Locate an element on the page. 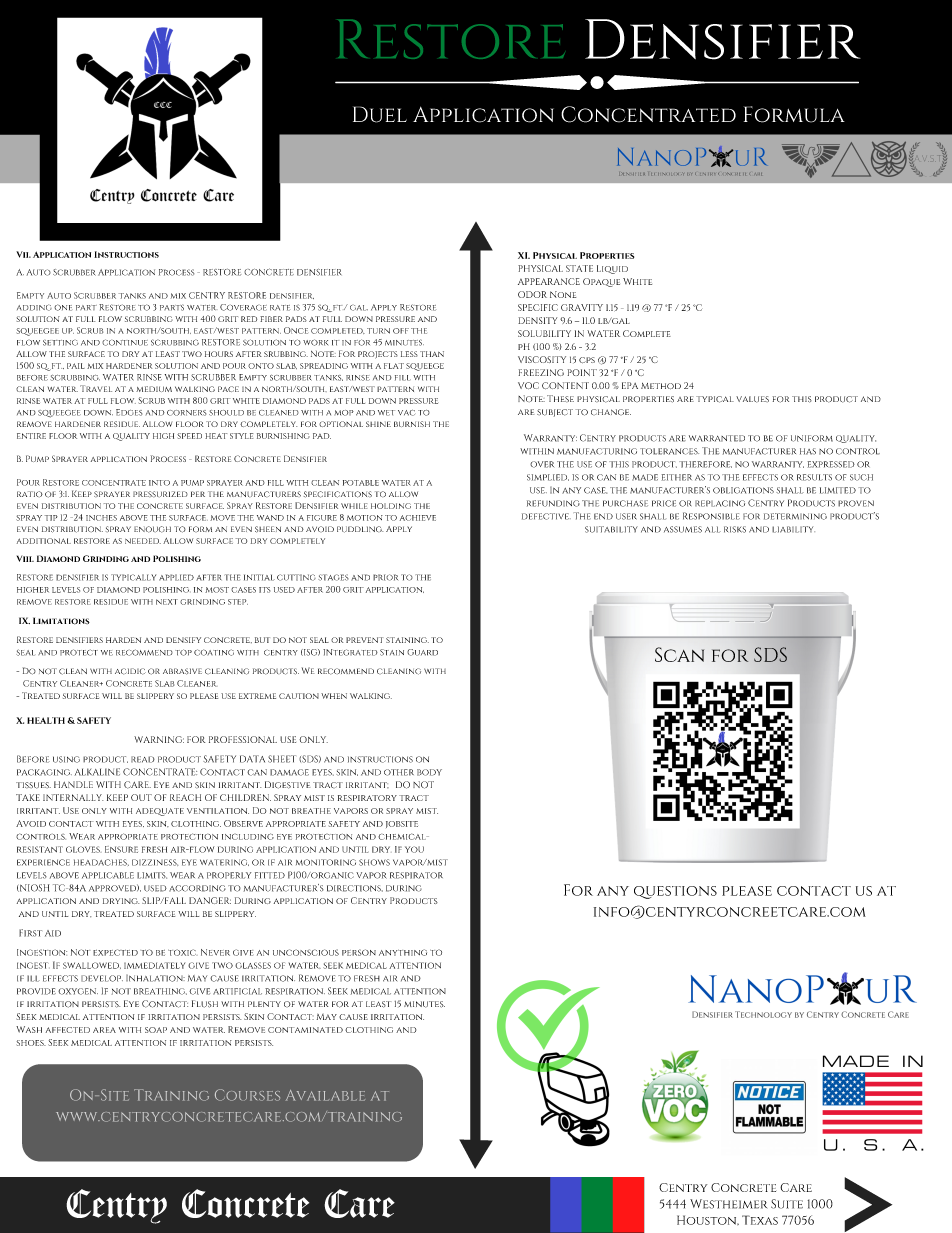  Scan is located at coordinates (680, 654).
